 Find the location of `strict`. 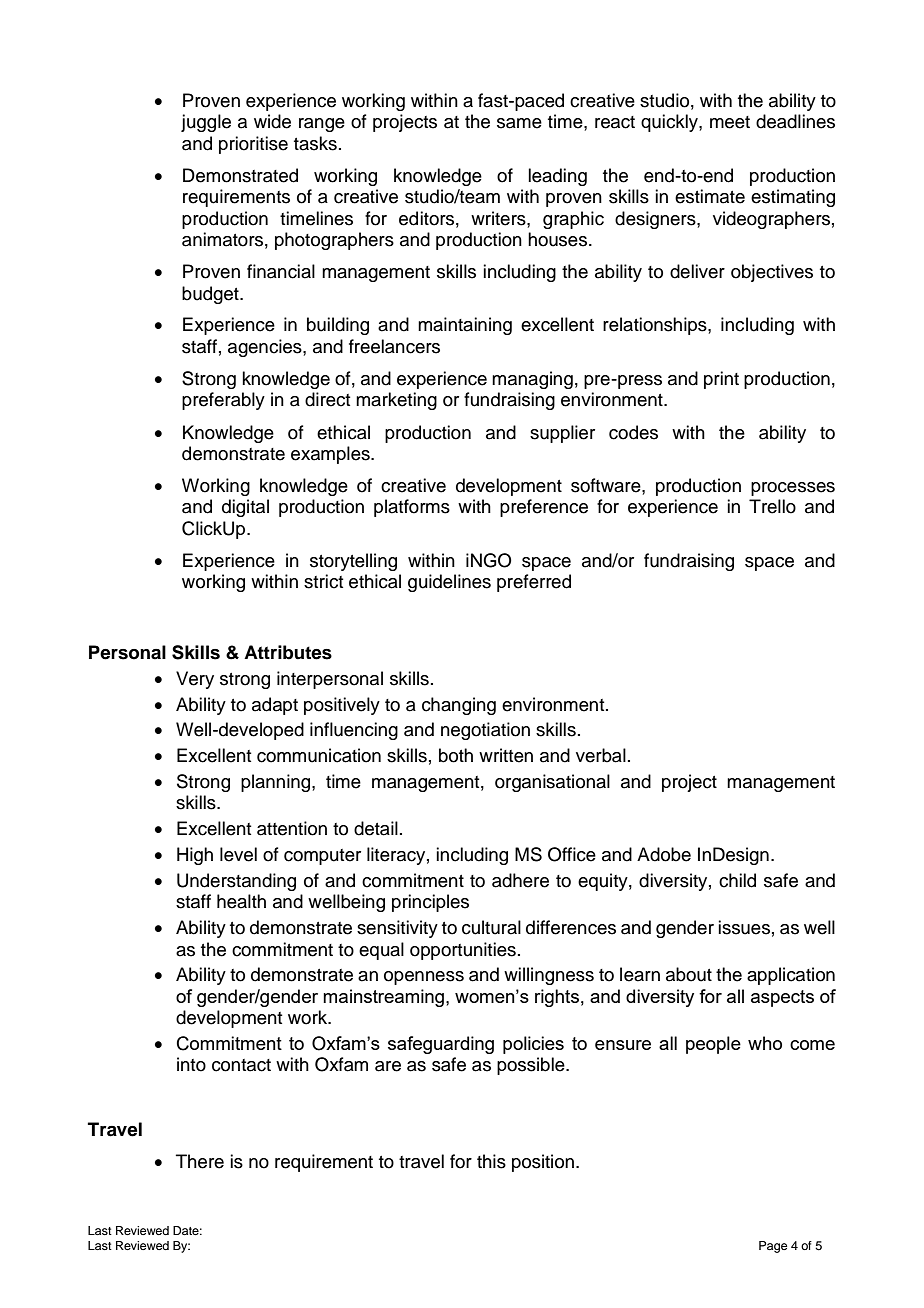

strict is located at coordinates (323, 581).
